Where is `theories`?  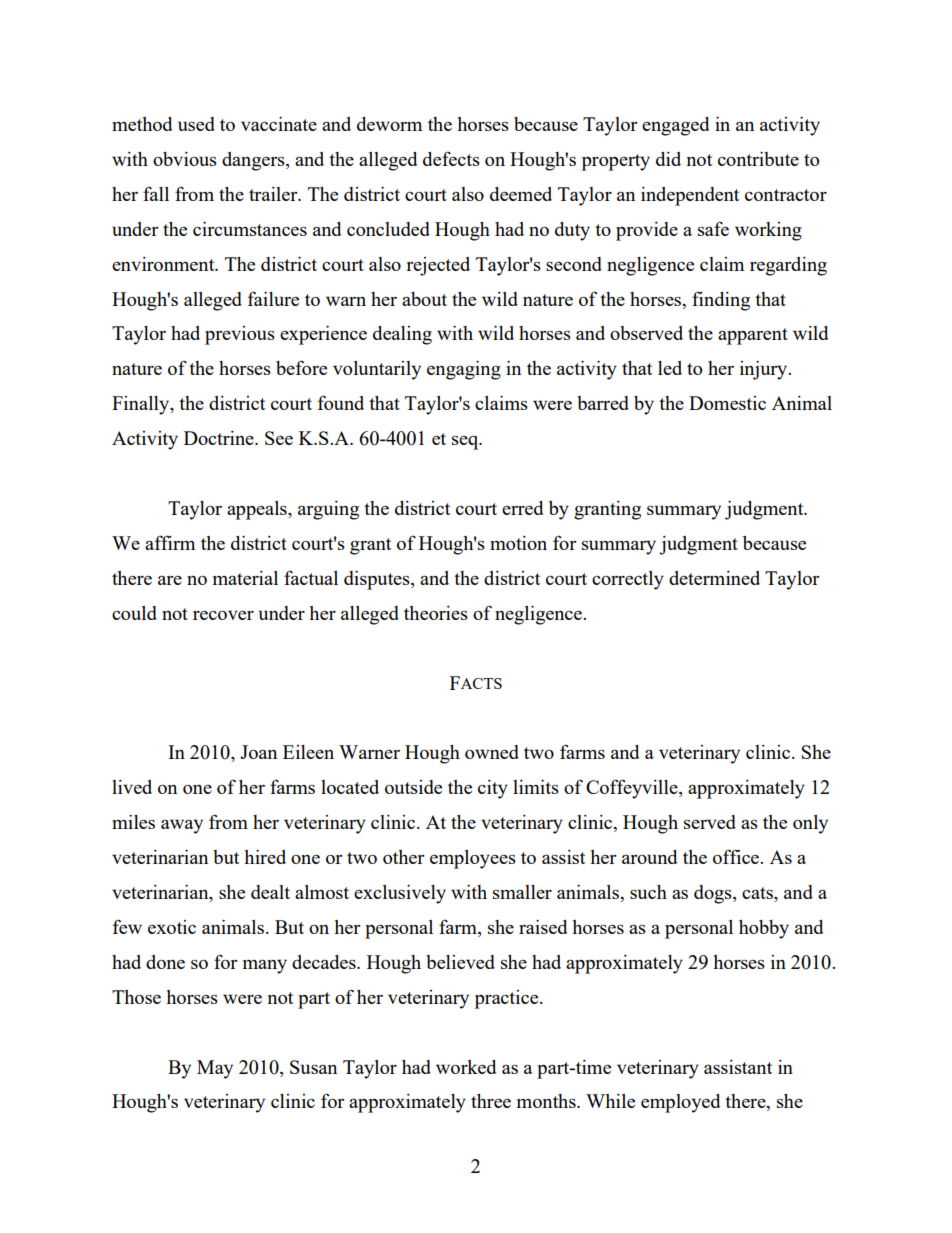 theories is located at coordinates (436, 613).
